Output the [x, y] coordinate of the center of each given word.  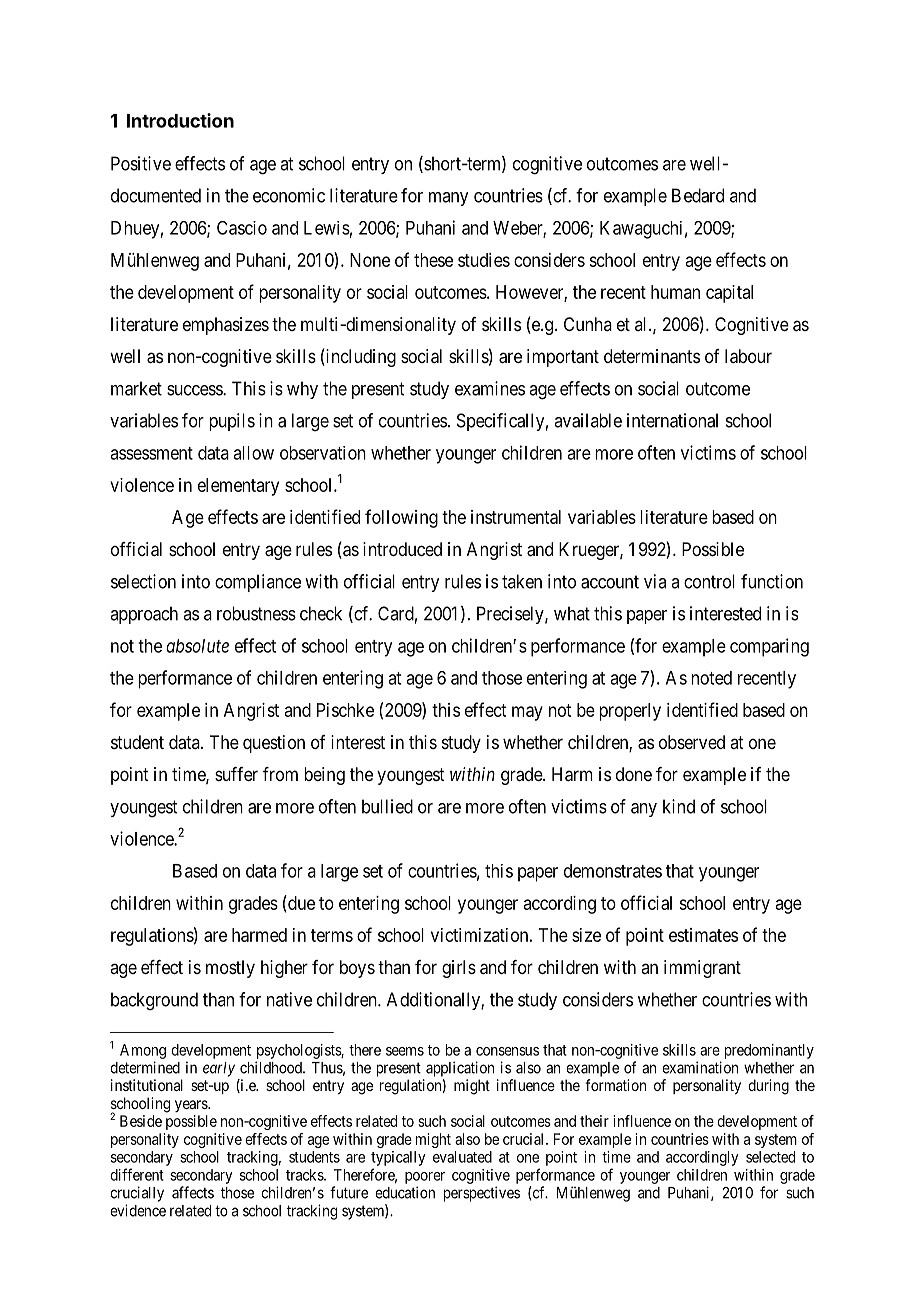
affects [193, 1192]
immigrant [702, 969]
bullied [387, 806]
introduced [402, 549]
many [448, 199]
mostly [230, 969]
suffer [236, 774]
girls [459, 969]
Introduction [180, 120]
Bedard [698, 195]
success [195, 390]
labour [748, 356]
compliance [258, 583]
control [709, 581]
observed [692, 742]
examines [490, 388]
